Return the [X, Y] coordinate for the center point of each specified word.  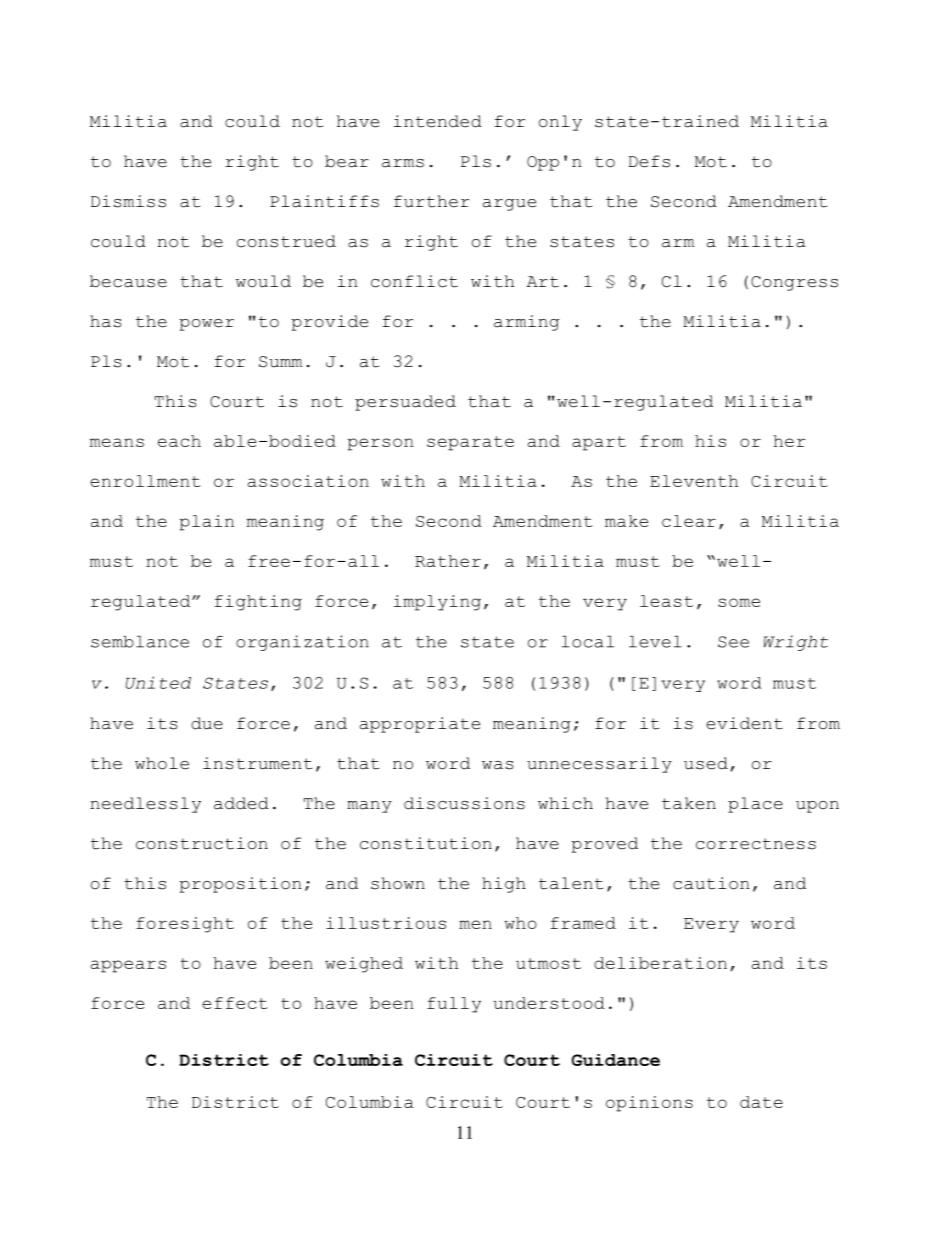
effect [234, 1003]
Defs [649, 161]
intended [438, 121]
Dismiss [128, 201]
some [739, 602]
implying [437, 603]
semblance [140, 641]
